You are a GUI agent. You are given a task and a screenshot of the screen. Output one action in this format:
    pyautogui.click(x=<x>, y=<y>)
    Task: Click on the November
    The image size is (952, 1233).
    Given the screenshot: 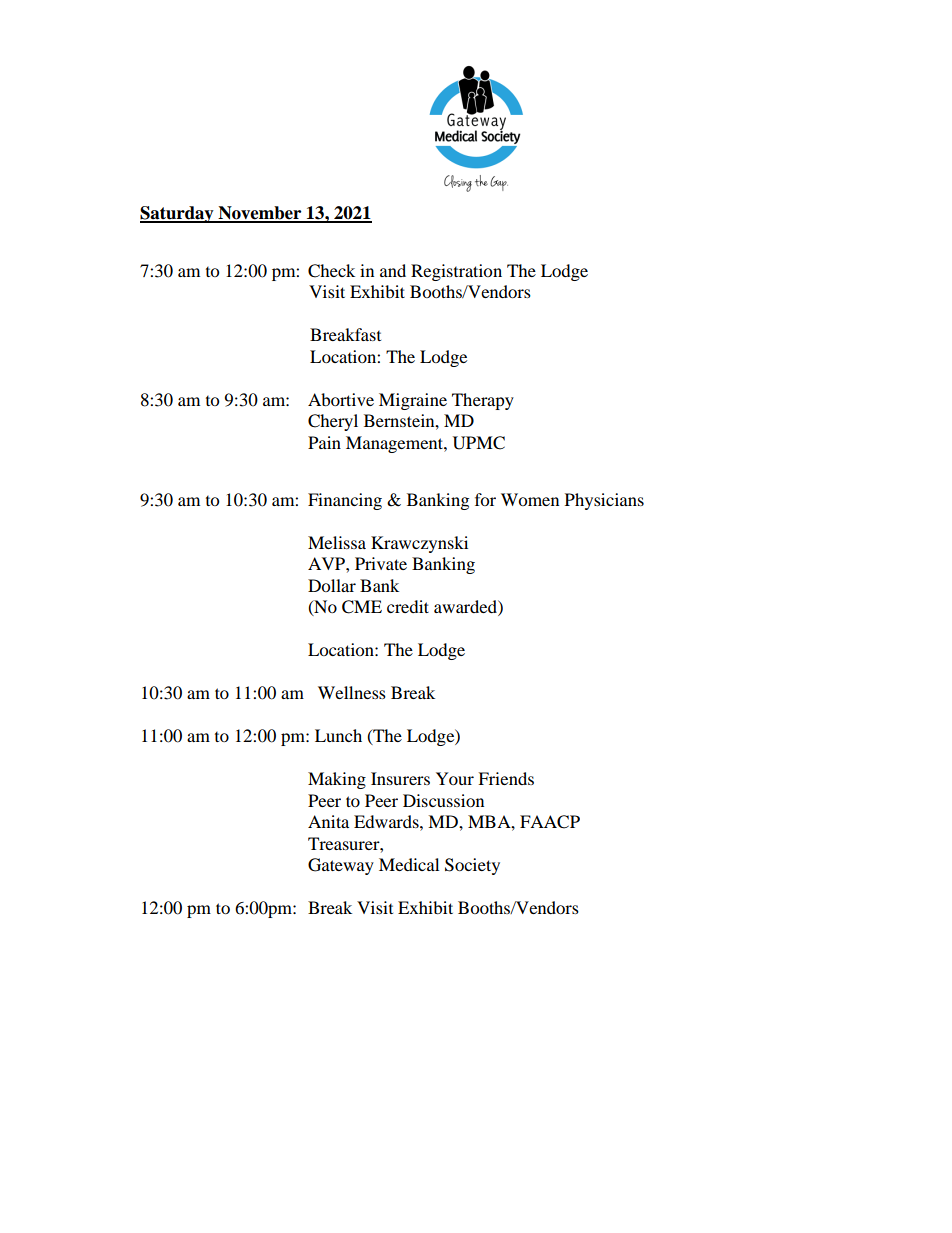 What is the action you would take?
    pyautogui.click(x=260, y=214)
